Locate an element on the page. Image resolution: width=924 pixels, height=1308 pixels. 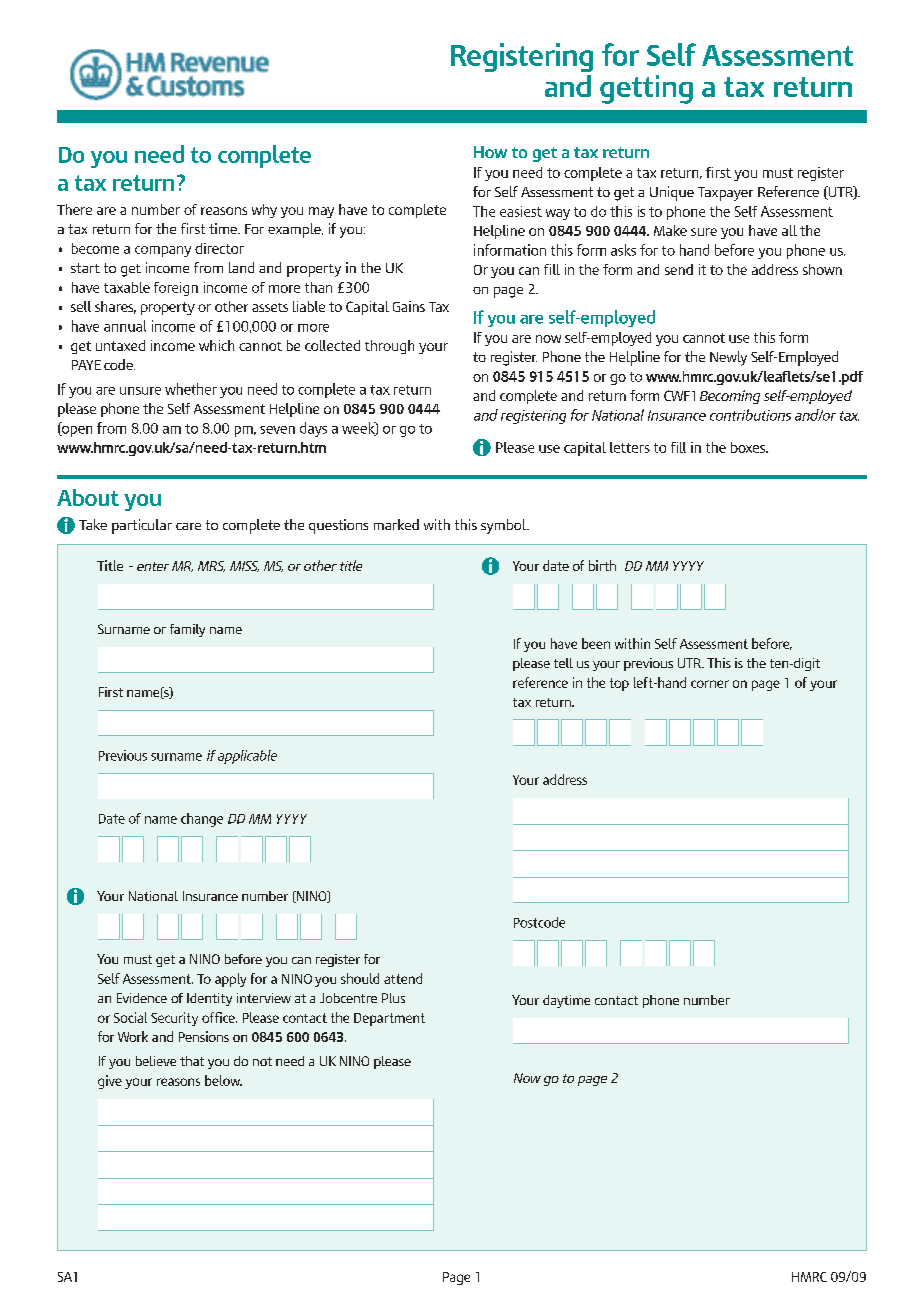
particular is located at coordinates (142, 526).
